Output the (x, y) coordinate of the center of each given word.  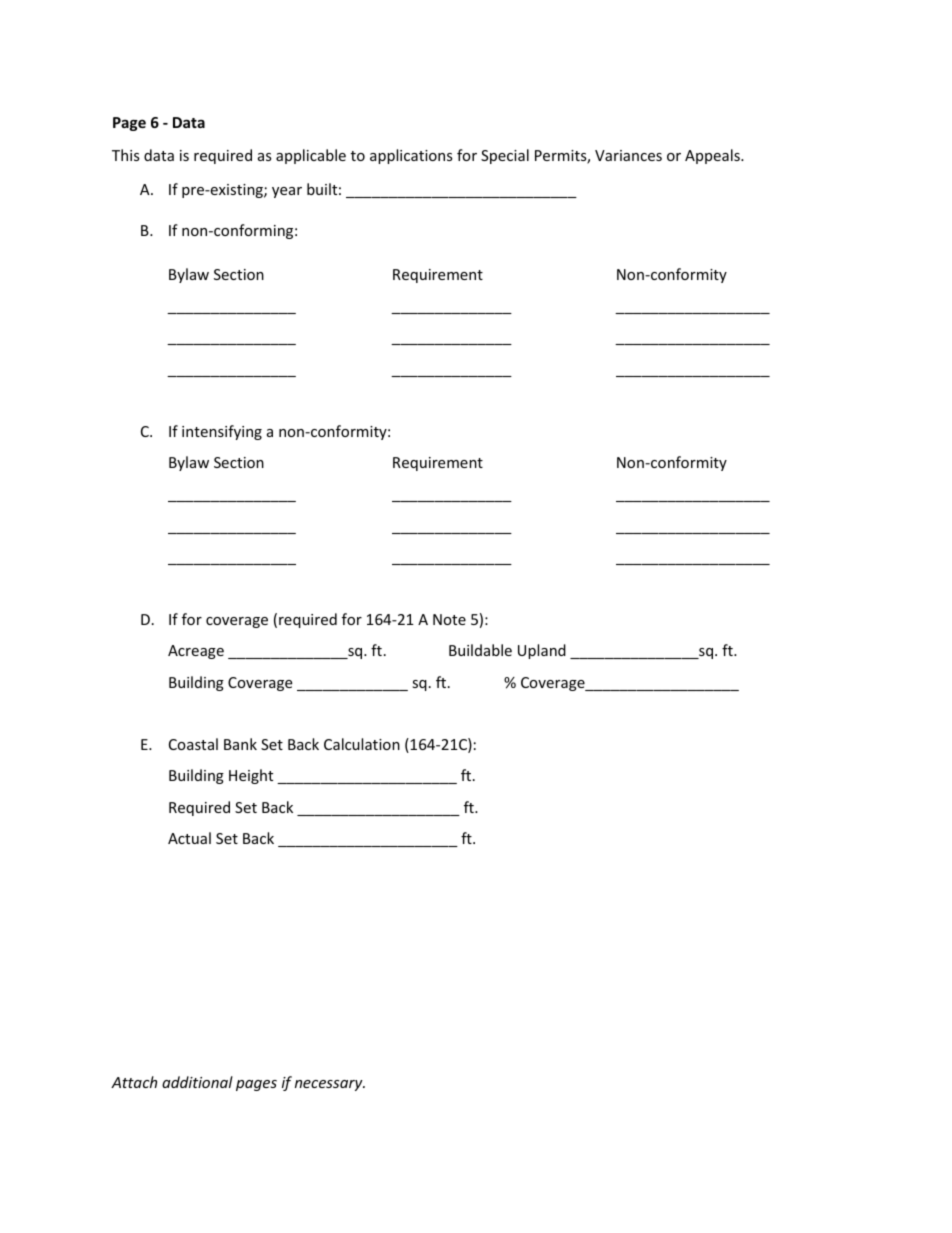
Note (449, 619)
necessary (330, 1085)
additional (197, 1082)
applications (411, 156)
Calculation (362, 744)
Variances (628, 155)
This (126, 155)
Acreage (196, 652)
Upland (542, 651)
